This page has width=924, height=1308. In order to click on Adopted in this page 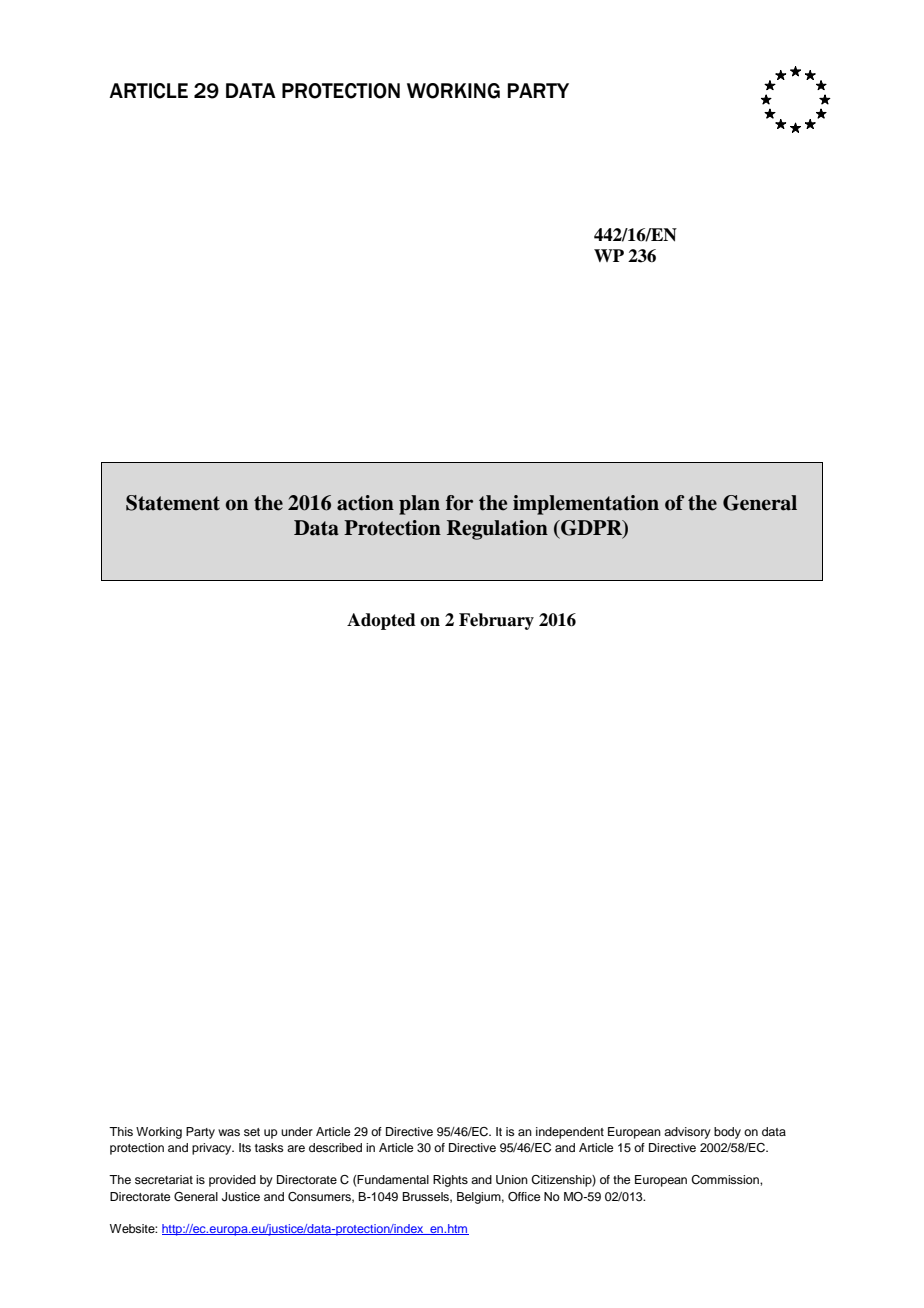, I will do `click(381, 621)`.
